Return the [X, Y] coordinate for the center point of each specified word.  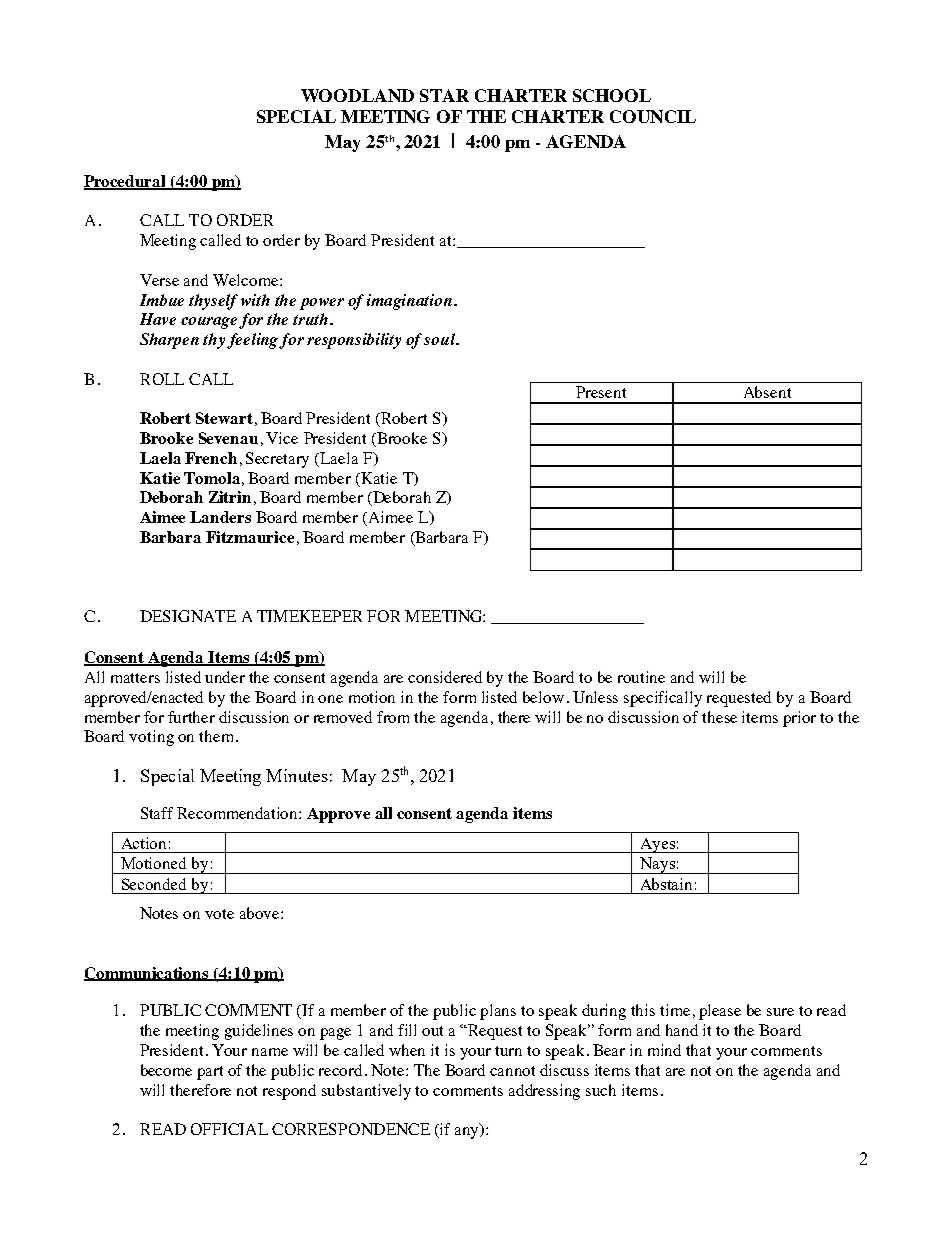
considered [445, 677]
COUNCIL [653, 116]
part [210, 1073]
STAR [444, 95]
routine [641, 677]
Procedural [126, 182]
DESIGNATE [188, 616]
